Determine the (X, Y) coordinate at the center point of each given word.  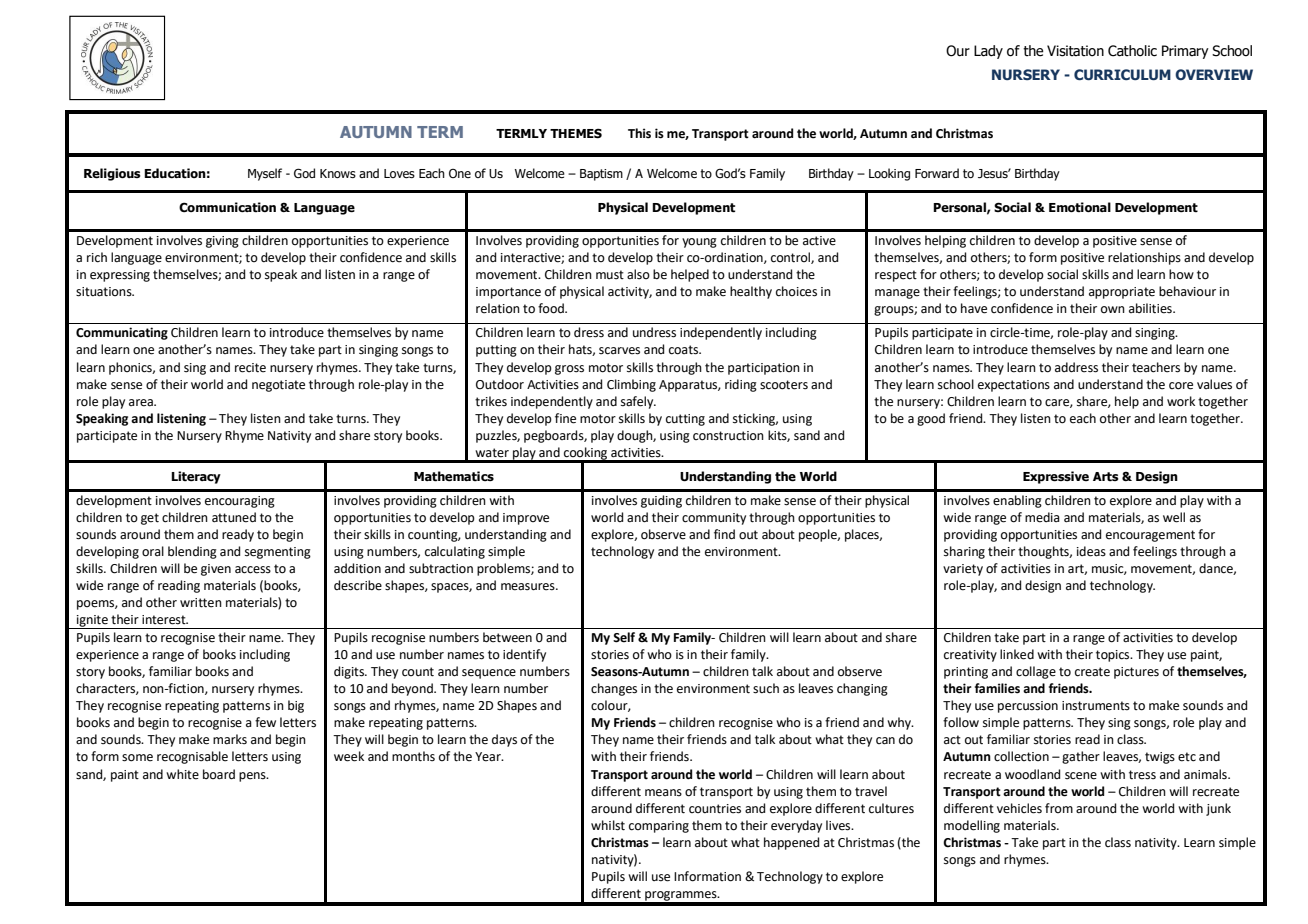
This (639, 133)
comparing (659, 827)
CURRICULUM (1122, 74)
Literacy (196, 477)
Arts (1106, 476)
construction (728, 436)
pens (253, 777)
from (1059, 808)
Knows (338, 173)
